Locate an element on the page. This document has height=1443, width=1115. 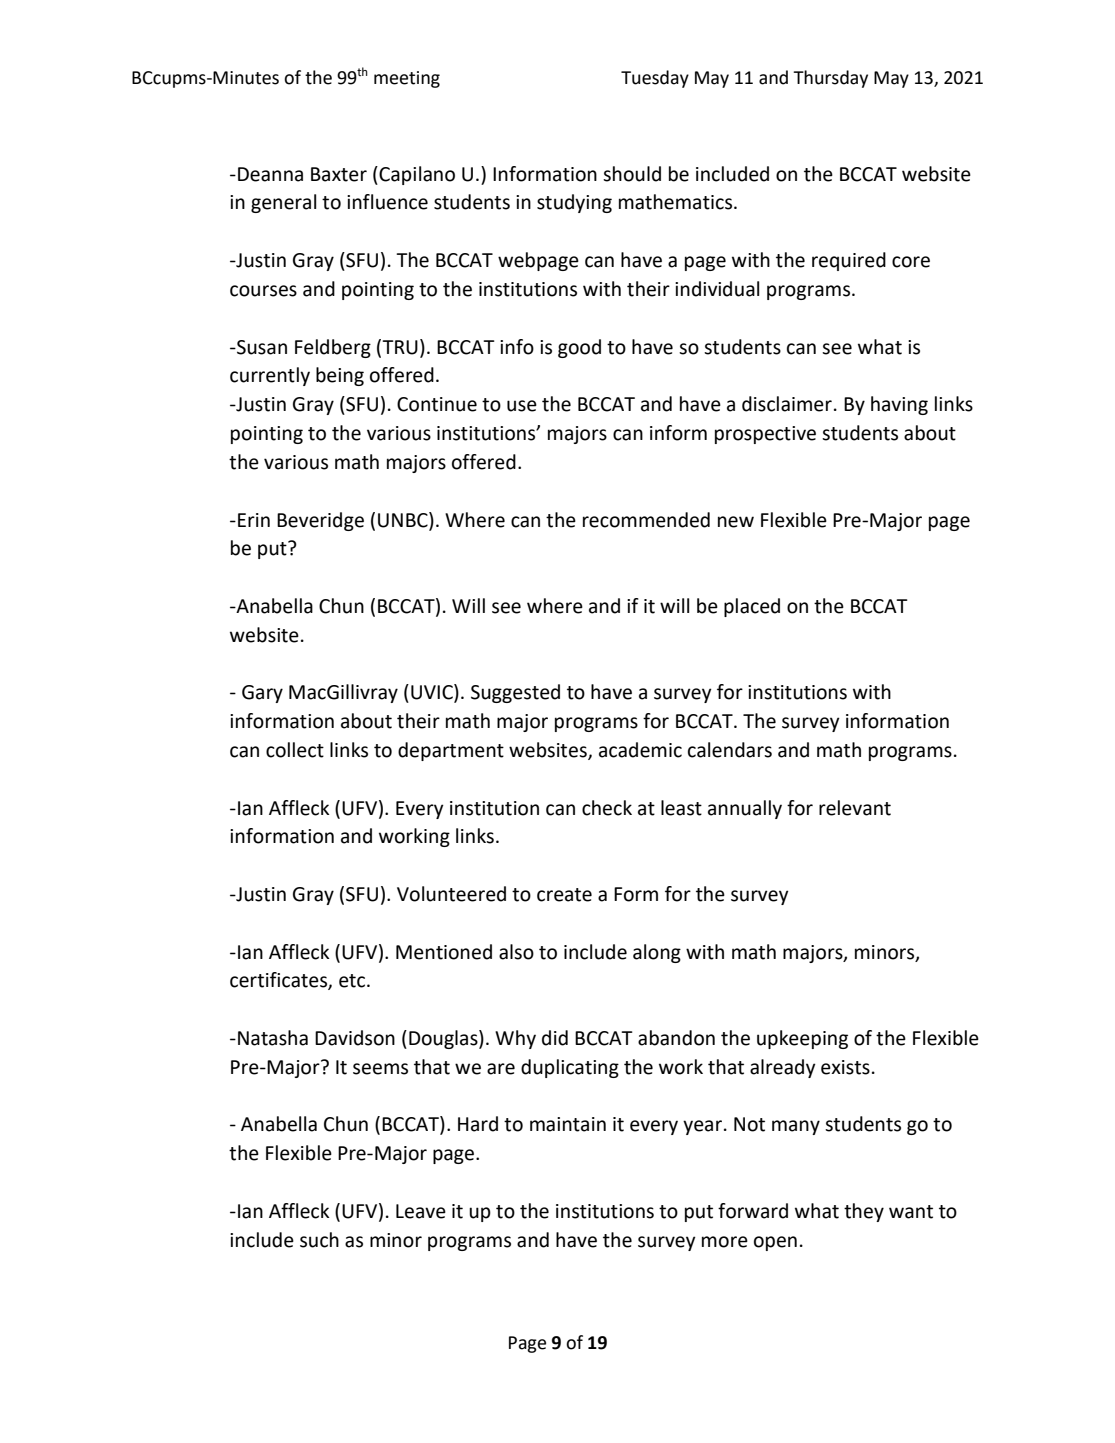
such is located at coordinates (319, 1240).
